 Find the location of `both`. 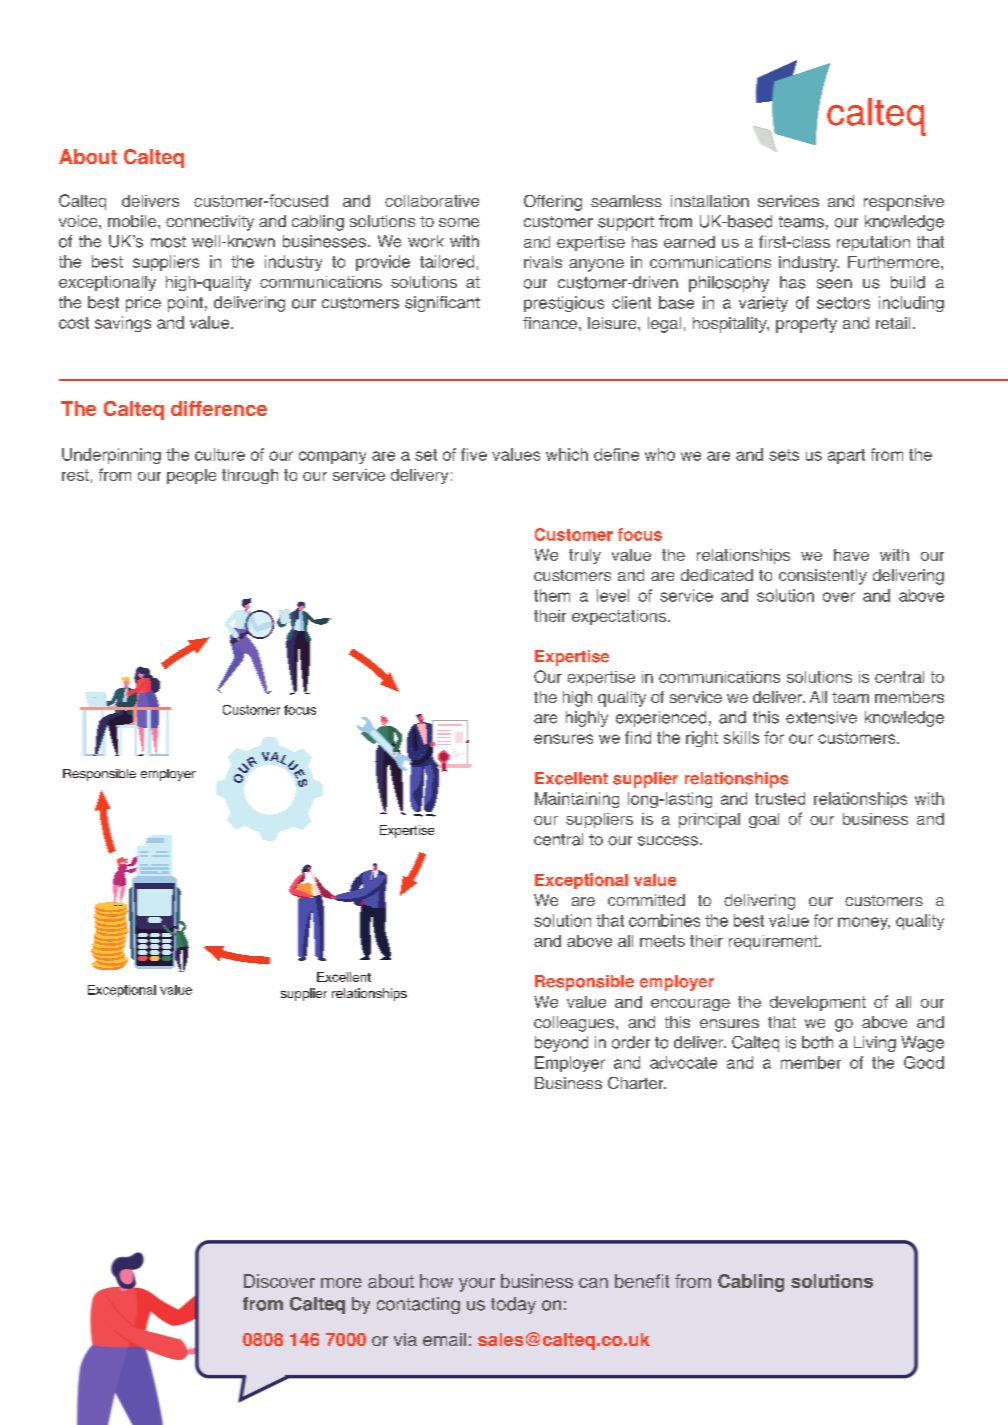

both is located at coordinates (817, 1042).
